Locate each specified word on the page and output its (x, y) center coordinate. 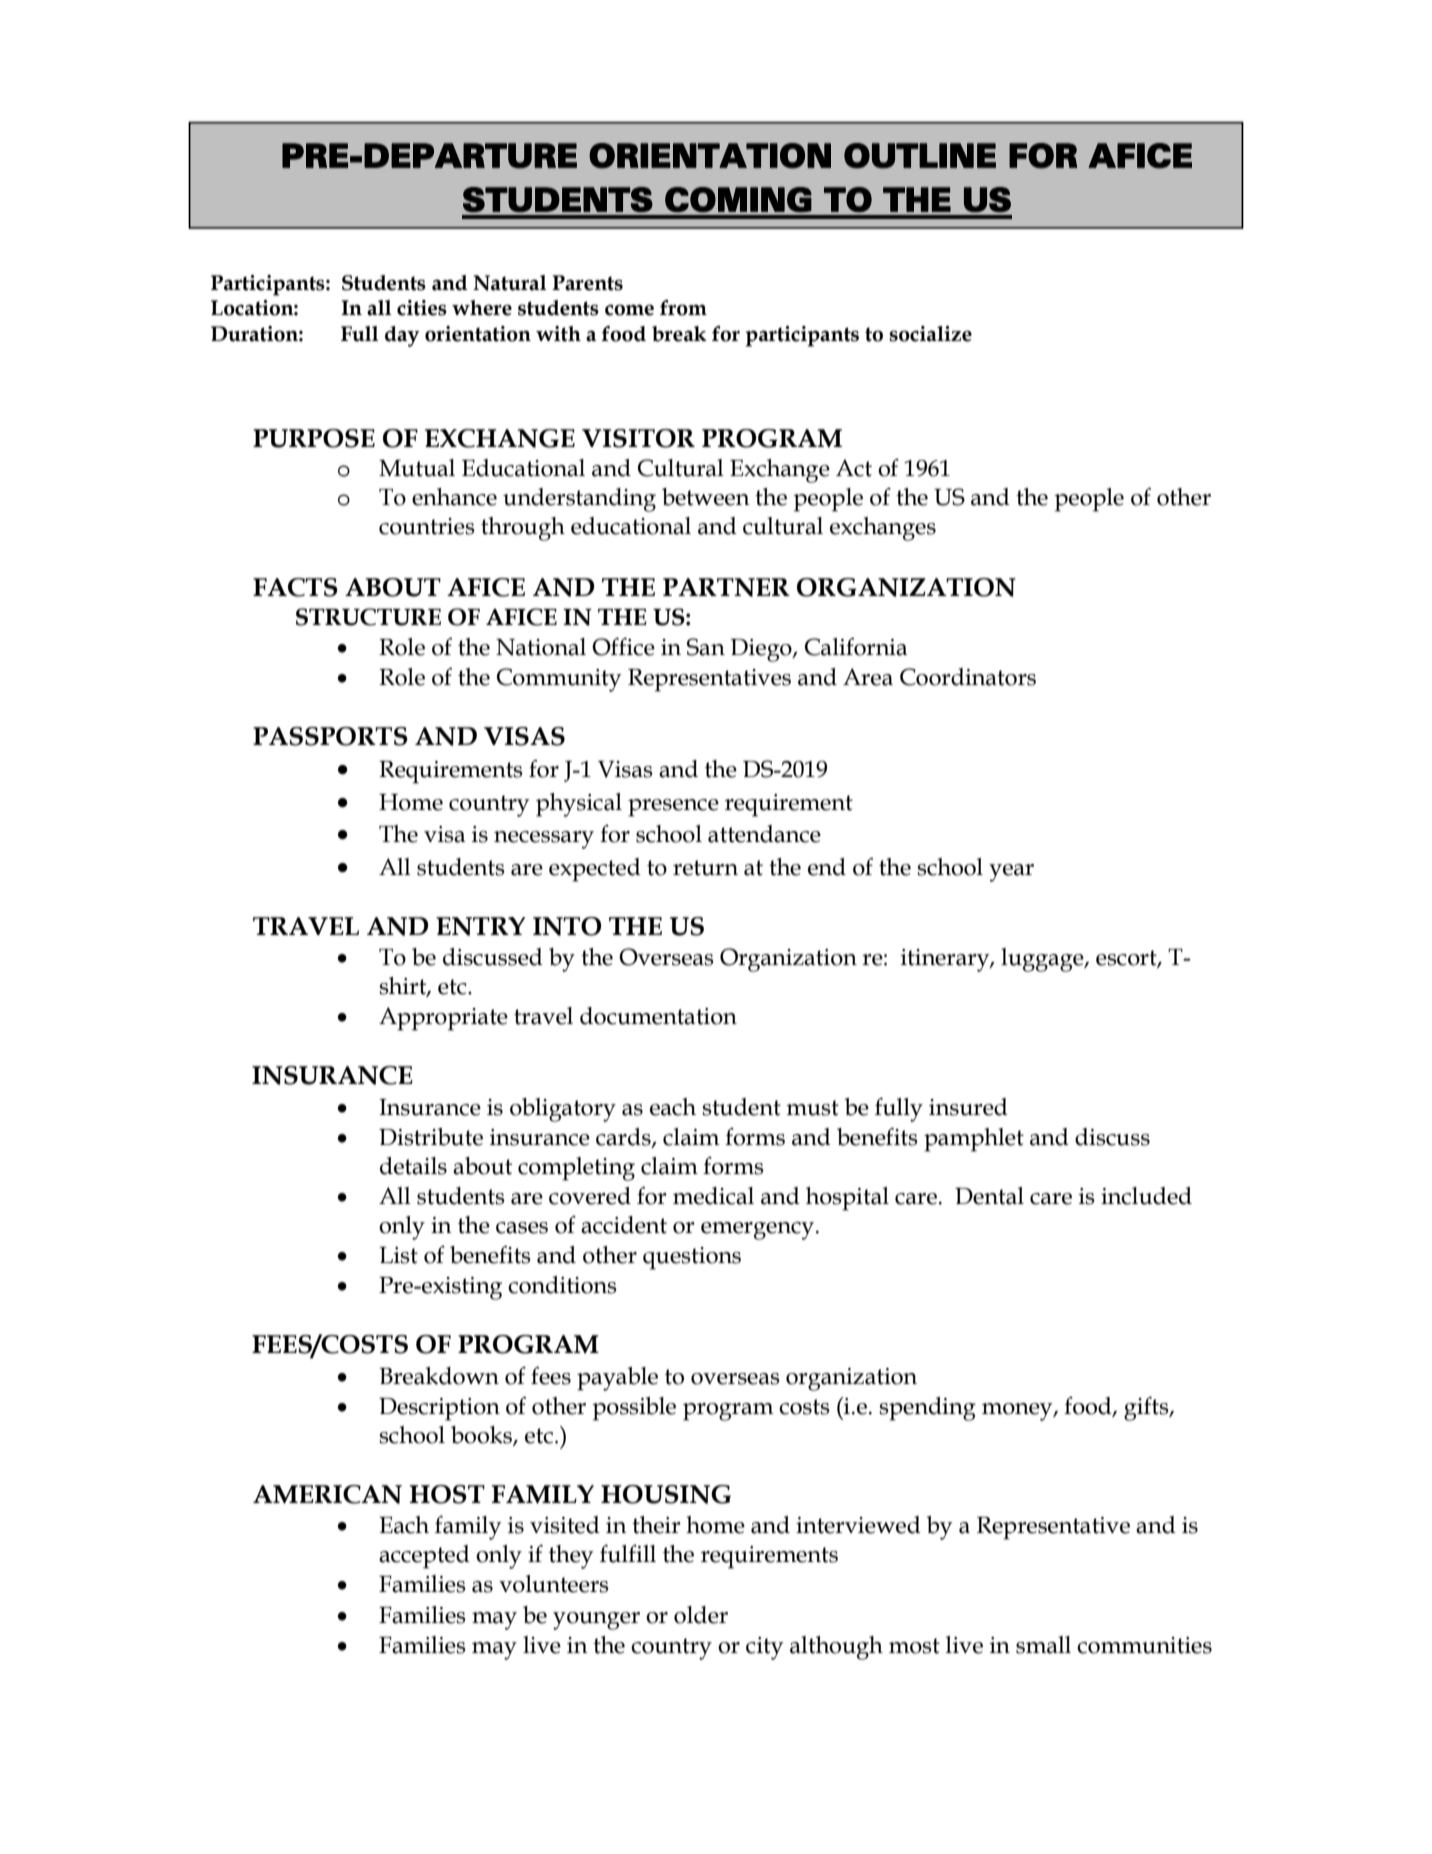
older (701, 1615)
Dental (989, 1196)
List (398, 1255)
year (1011, 873)
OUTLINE (920, 156)
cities (422, 308)
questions (692, 1258)
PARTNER (726, 587)
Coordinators (968, 677)
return (705, 868)
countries (427, 526)
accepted (424, 1557)
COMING (738, 200)
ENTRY (480, 926)
